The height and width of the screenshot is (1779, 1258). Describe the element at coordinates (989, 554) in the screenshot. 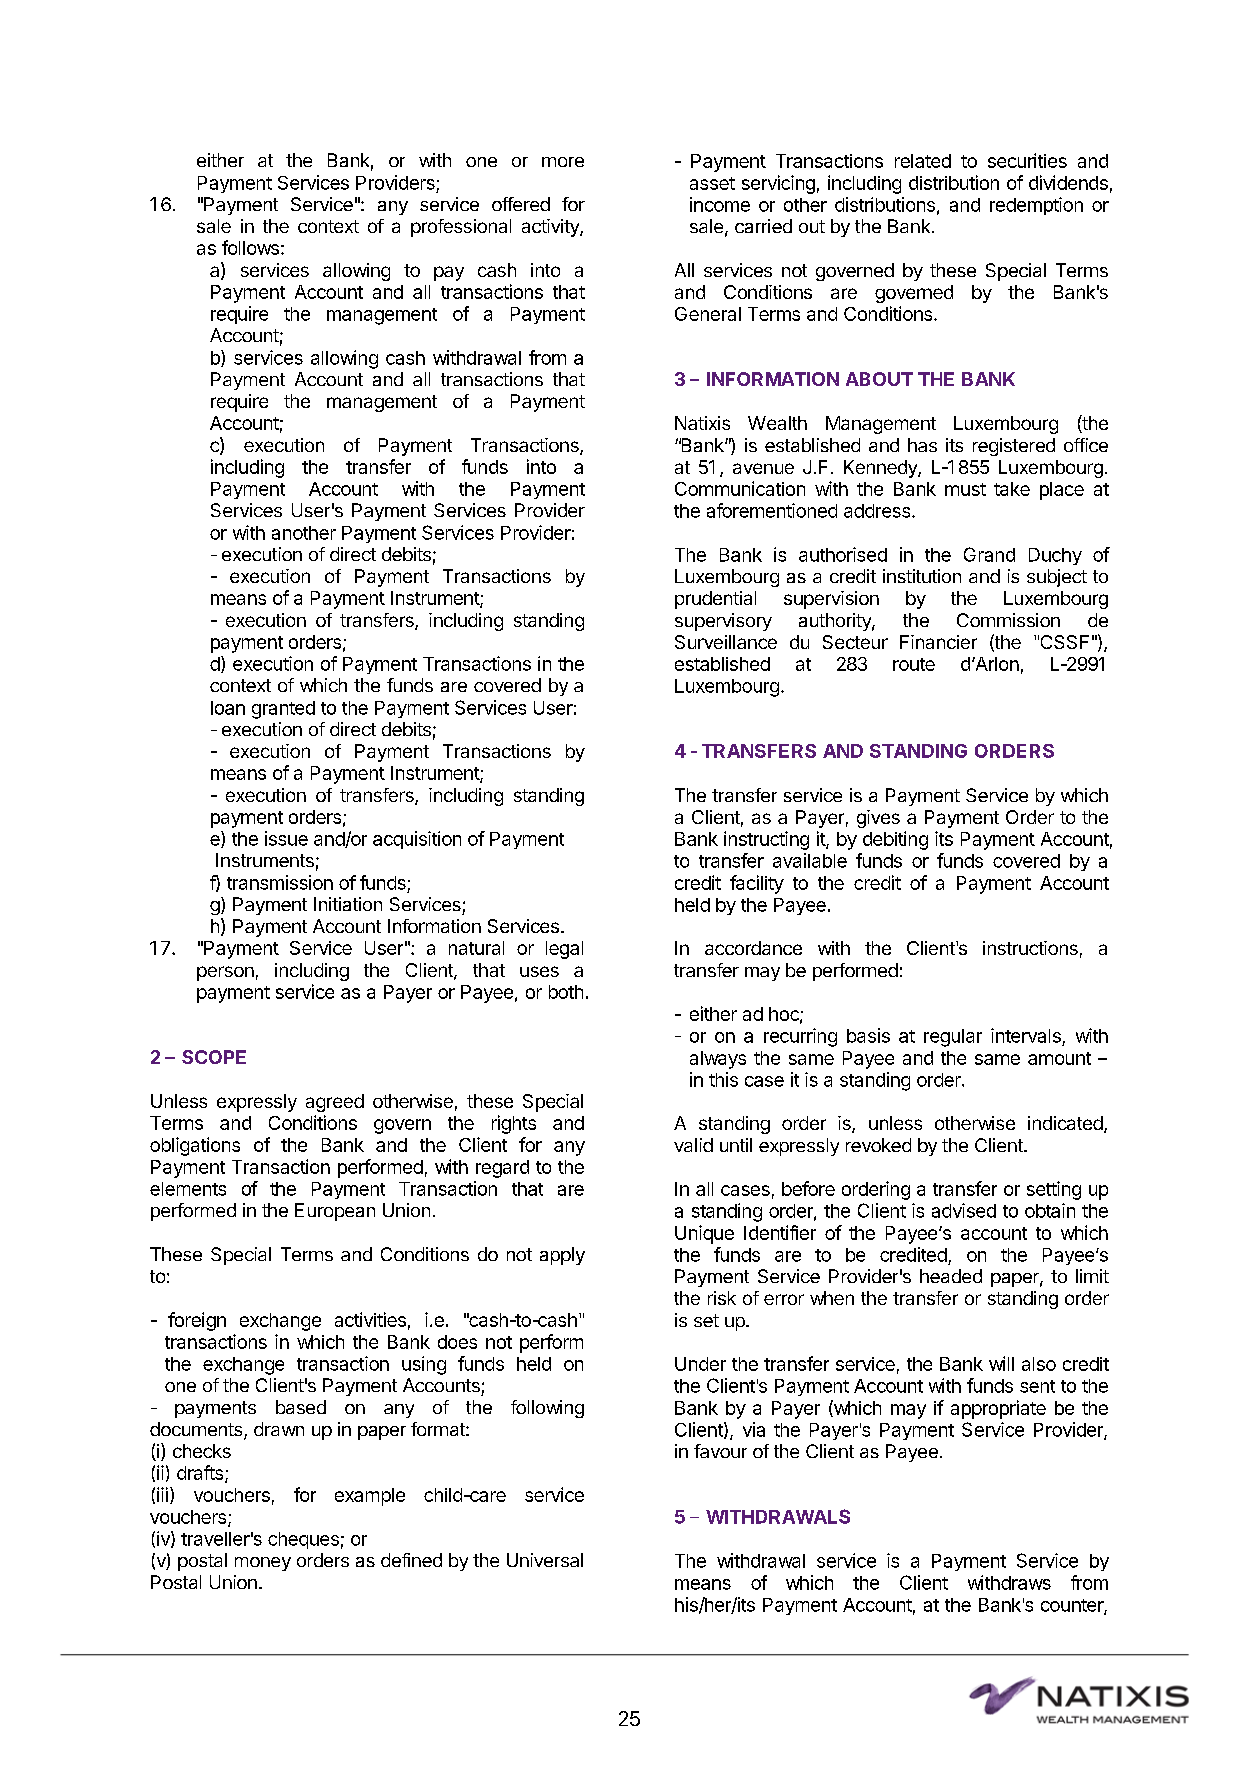

I see `Grand` at that location.
